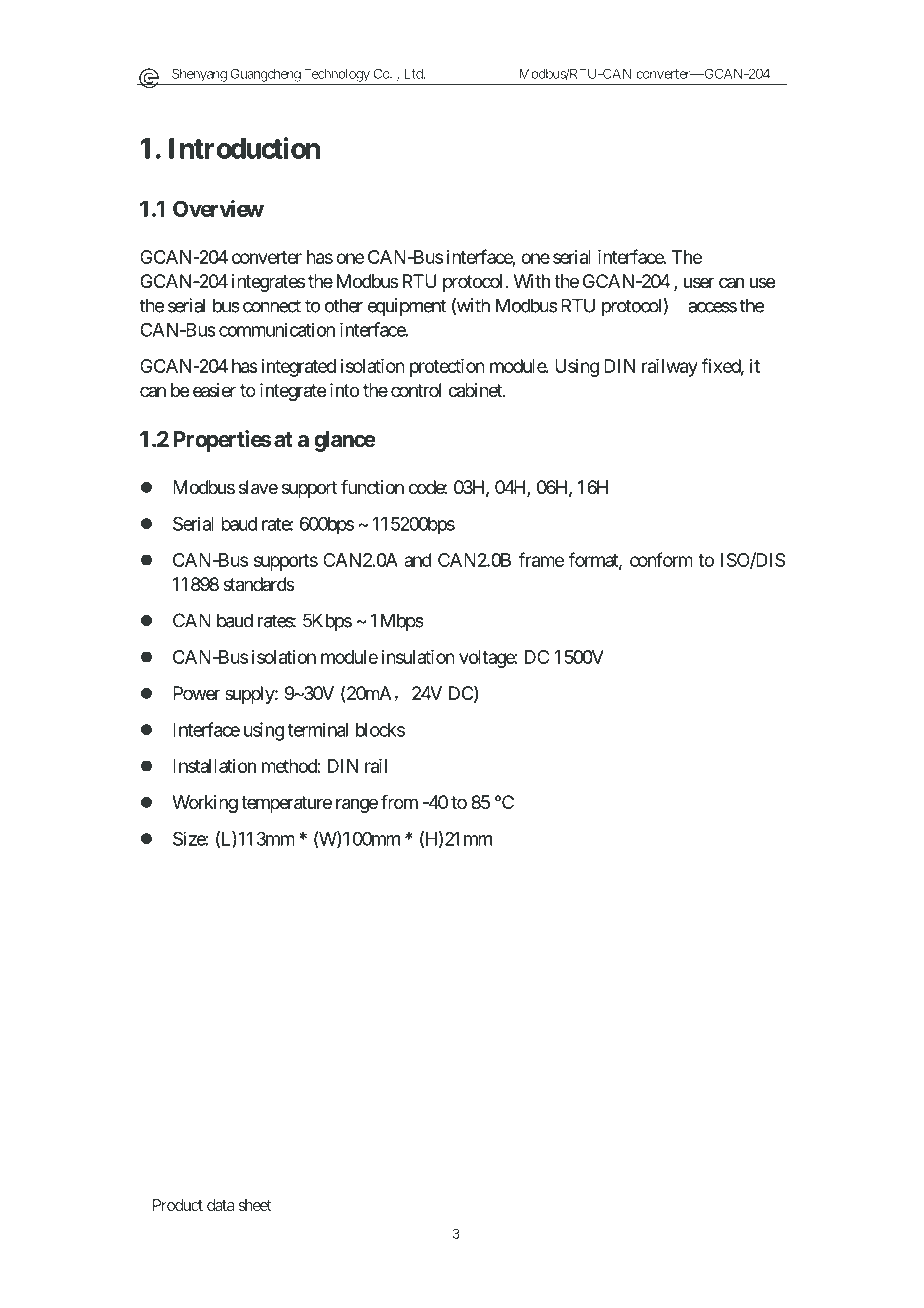  What do you see at coordinates (255, 1205) in the image?
I see `sheet` at bounding box center [255, 1205].
